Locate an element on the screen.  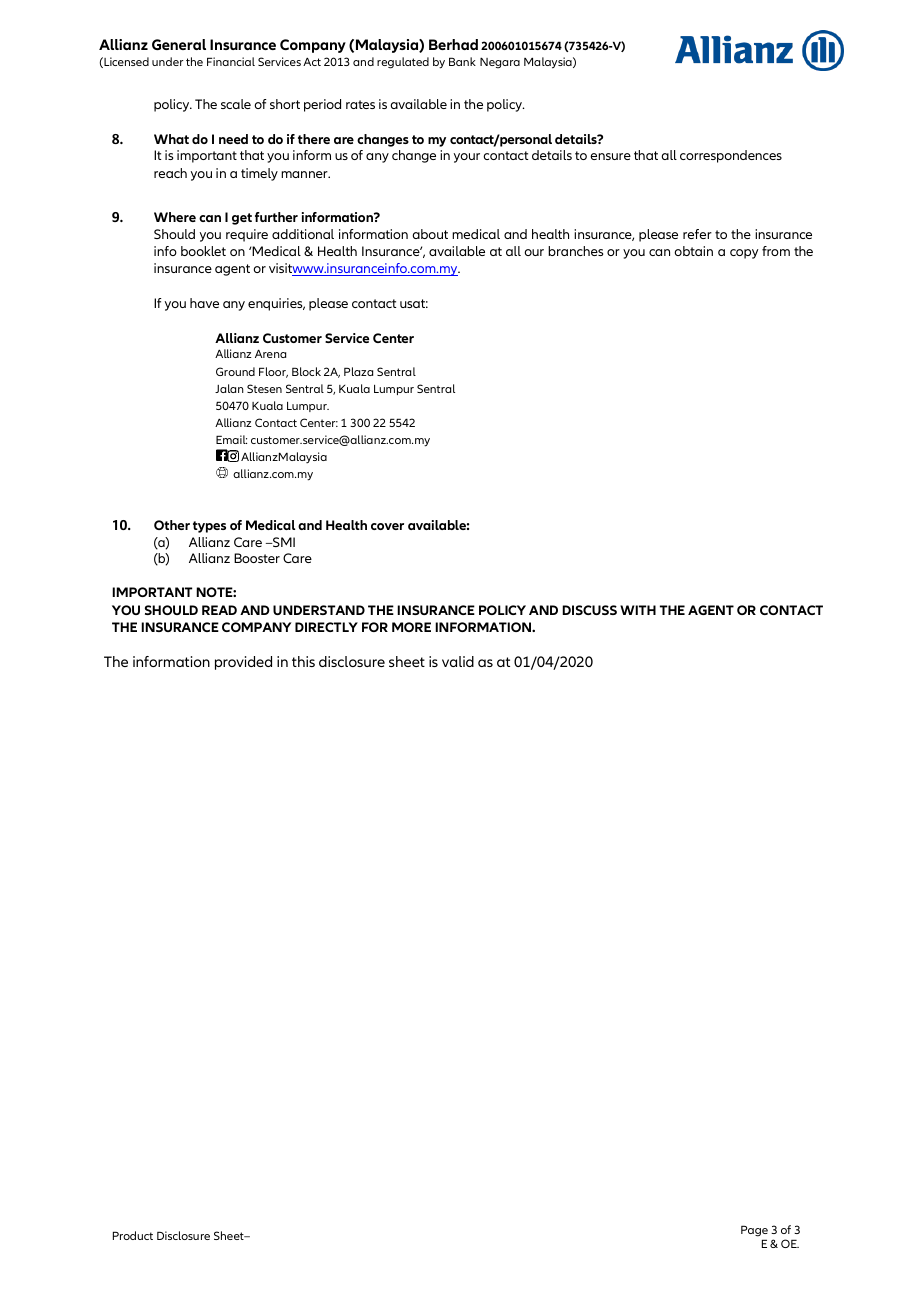
Product is located at coordinates (133, 1235).
